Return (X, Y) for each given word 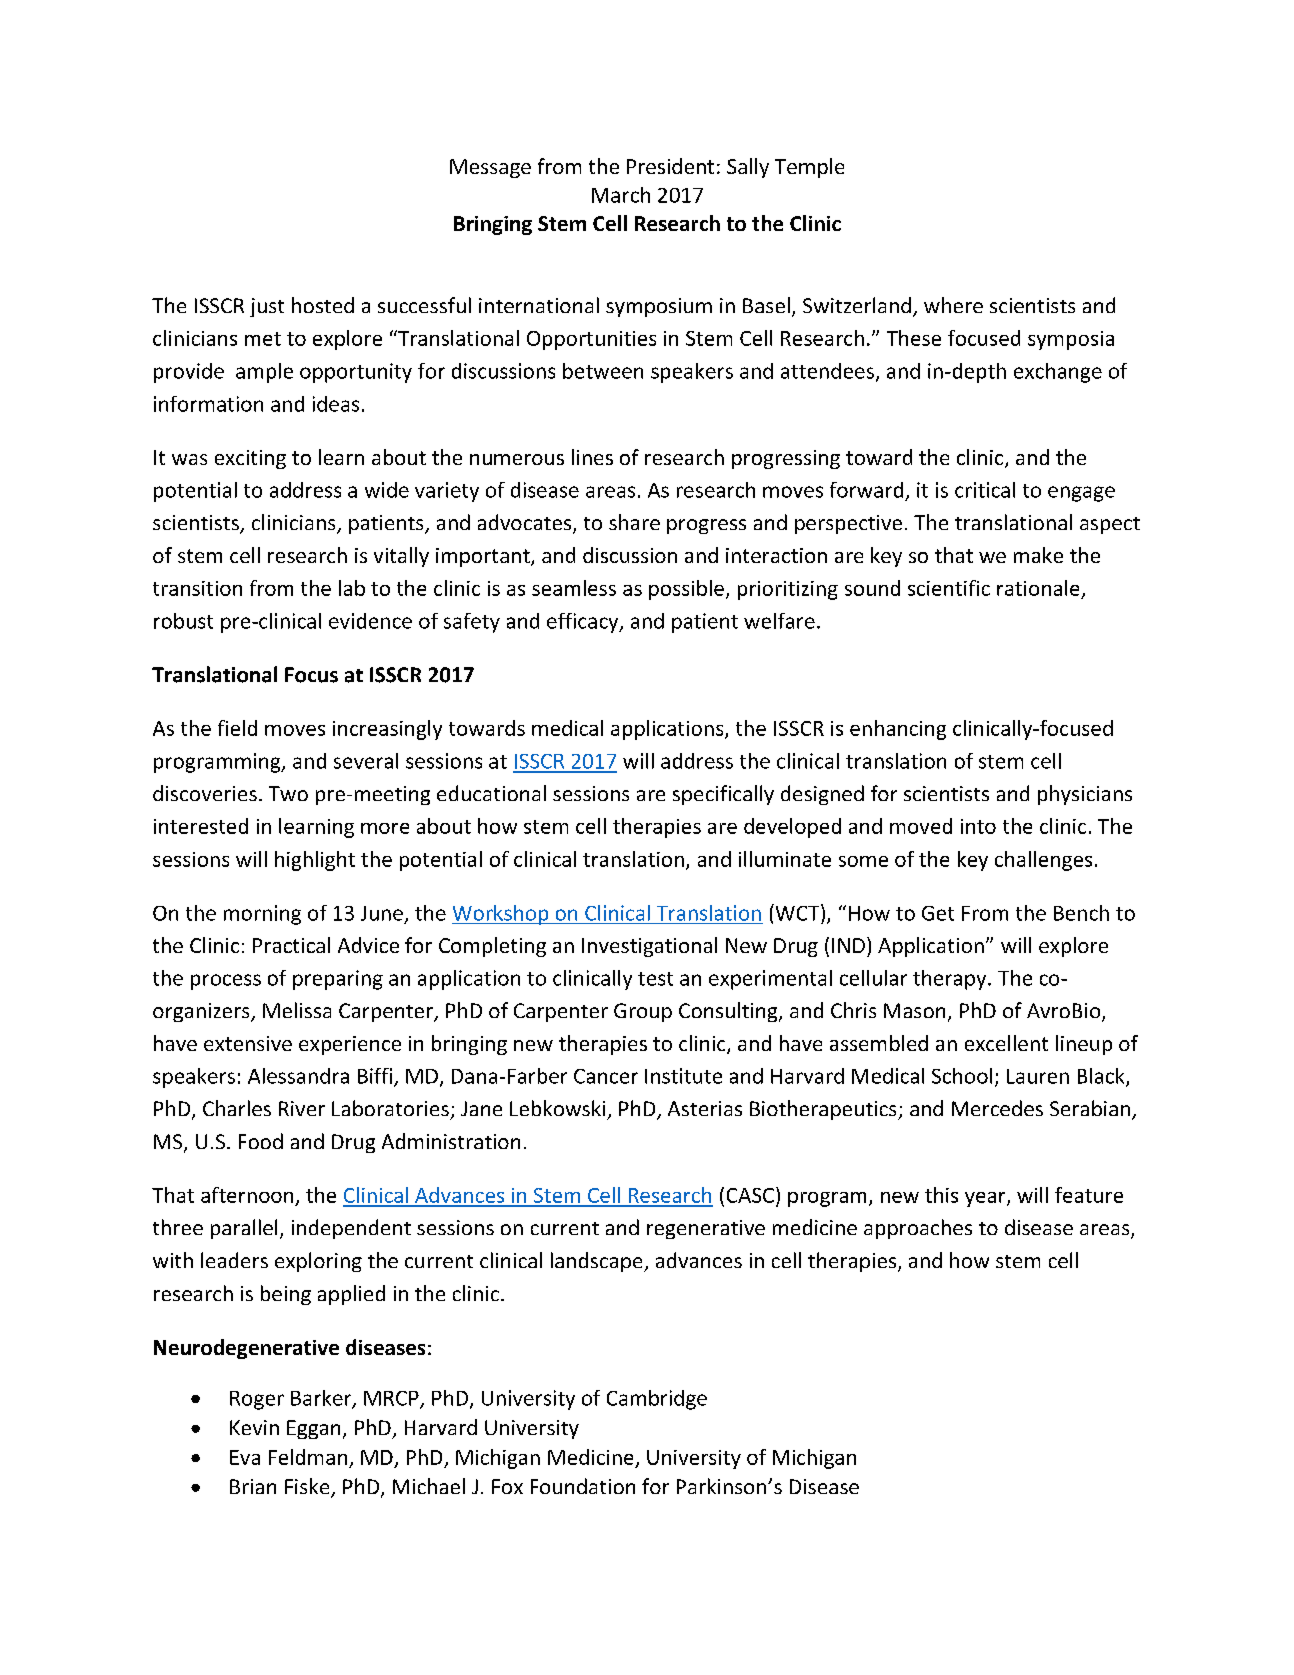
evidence (370, 621)
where (953, 305)
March (621, 195)
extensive (248, 1043)
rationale (1038, 588)
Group (643, 1012)
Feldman (308, 1457)
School (962, 1076)
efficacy (584, 623)
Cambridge (657, 1400)
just (267, 307)
